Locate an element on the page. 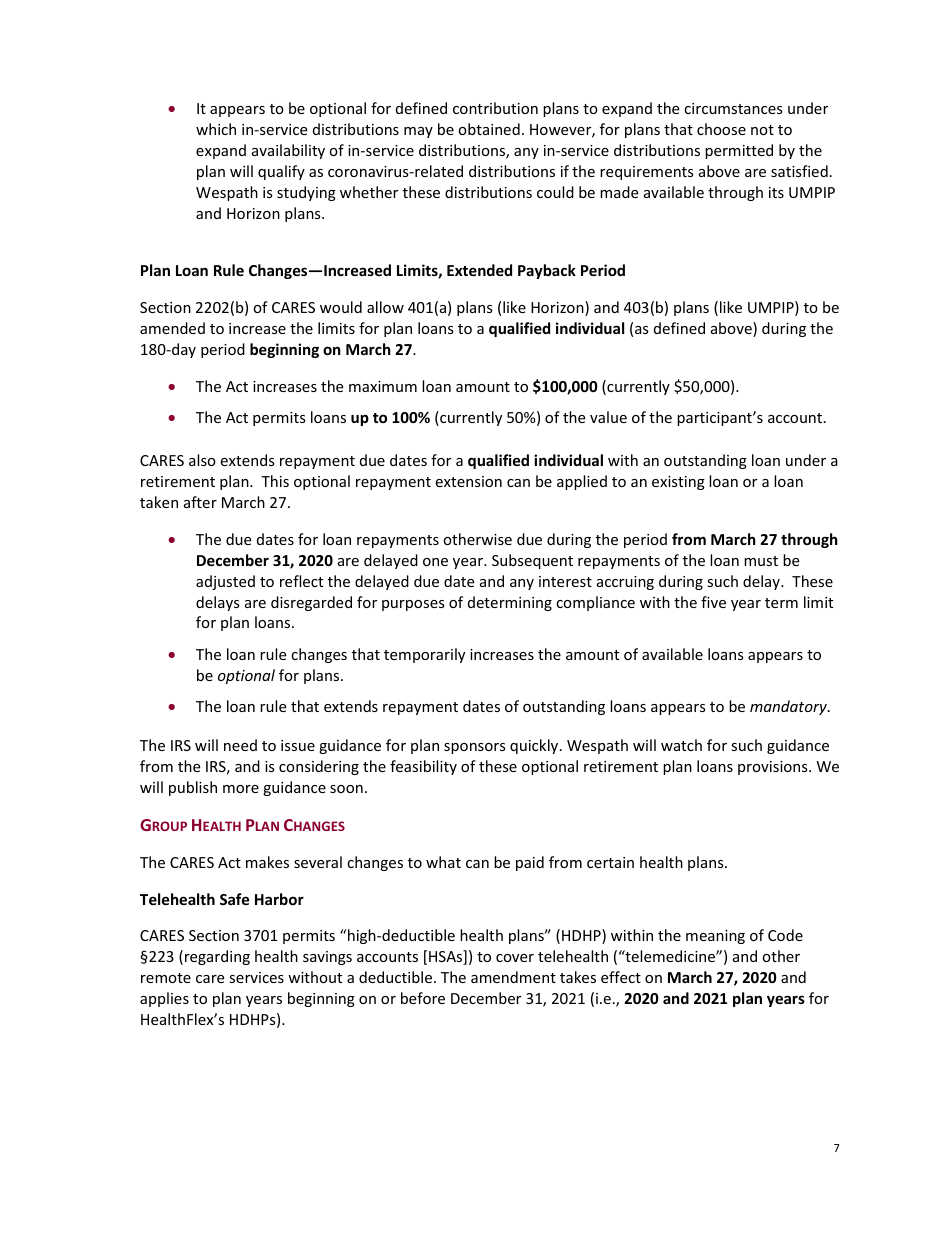 Image resolution: width=952 pixels, height=1233 pixels. obtained is located at coordinates (489, 129).
